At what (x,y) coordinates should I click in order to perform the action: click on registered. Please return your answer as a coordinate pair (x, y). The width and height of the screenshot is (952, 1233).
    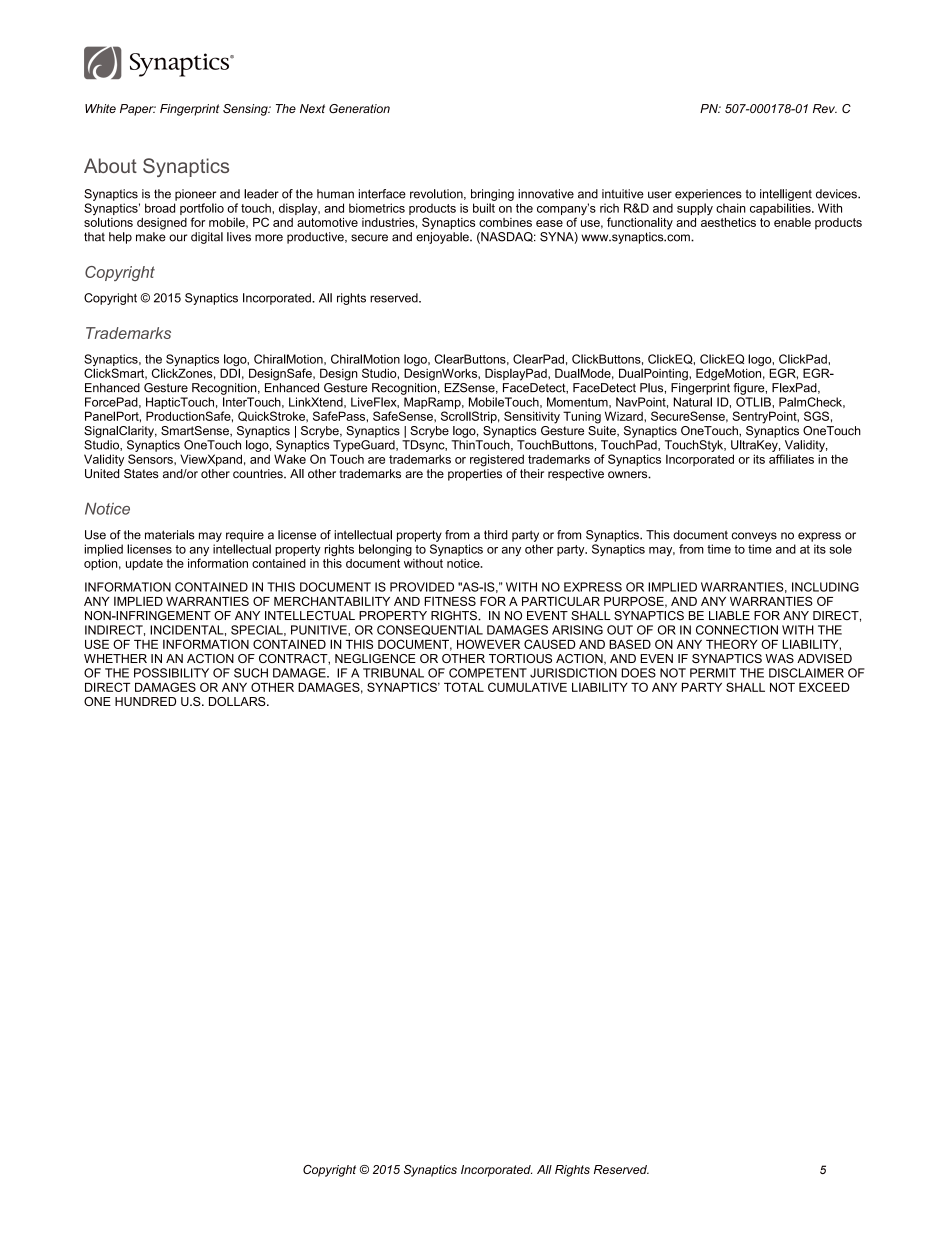
    Looking at the image, I should click on (497, 460).
